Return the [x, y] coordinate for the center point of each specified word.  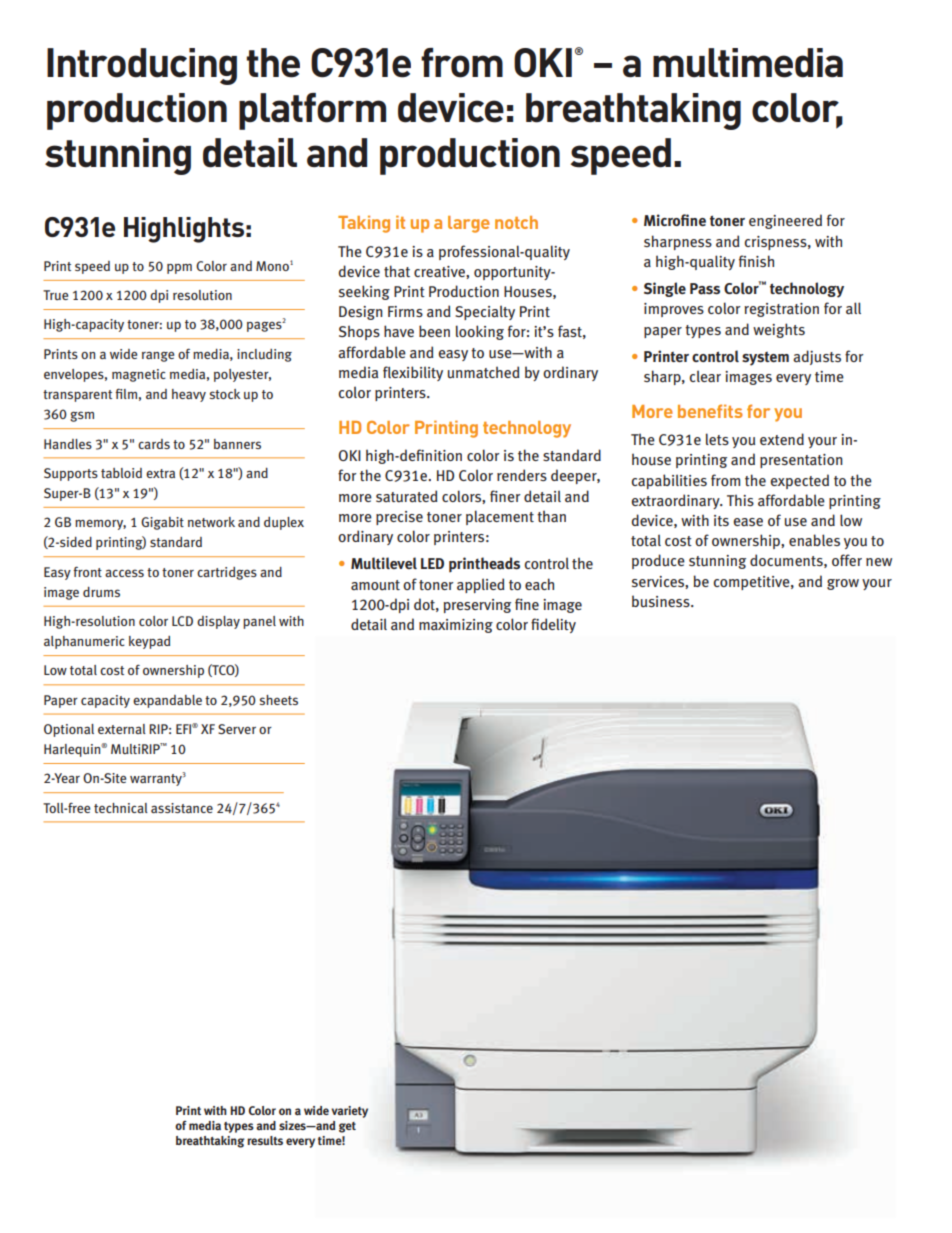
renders [522, 475]
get [347, 1127]
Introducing [142, 66]
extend [782, 439]
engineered [785, 221]
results [265, 1140]
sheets [279, 700]
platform [312, 111]
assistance [182, 808]
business [662, 601]
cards [154, 444]
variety [349, 1112]
